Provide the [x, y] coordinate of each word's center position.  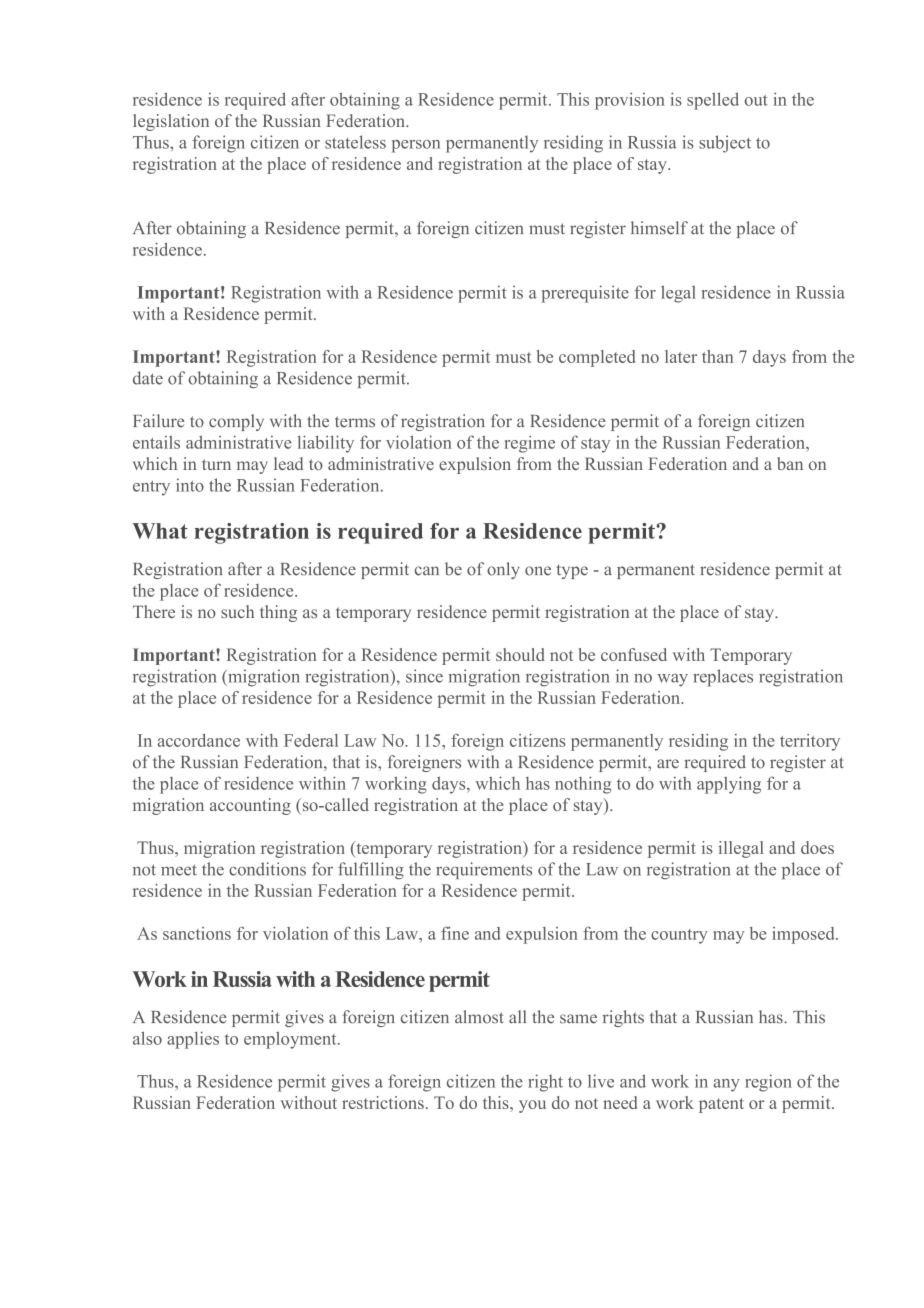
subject [725, 144]
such [237, 611]
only [503, 570]
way [672, 680]
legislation [171, 122]
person [416, 146]
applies [193, 1040]
